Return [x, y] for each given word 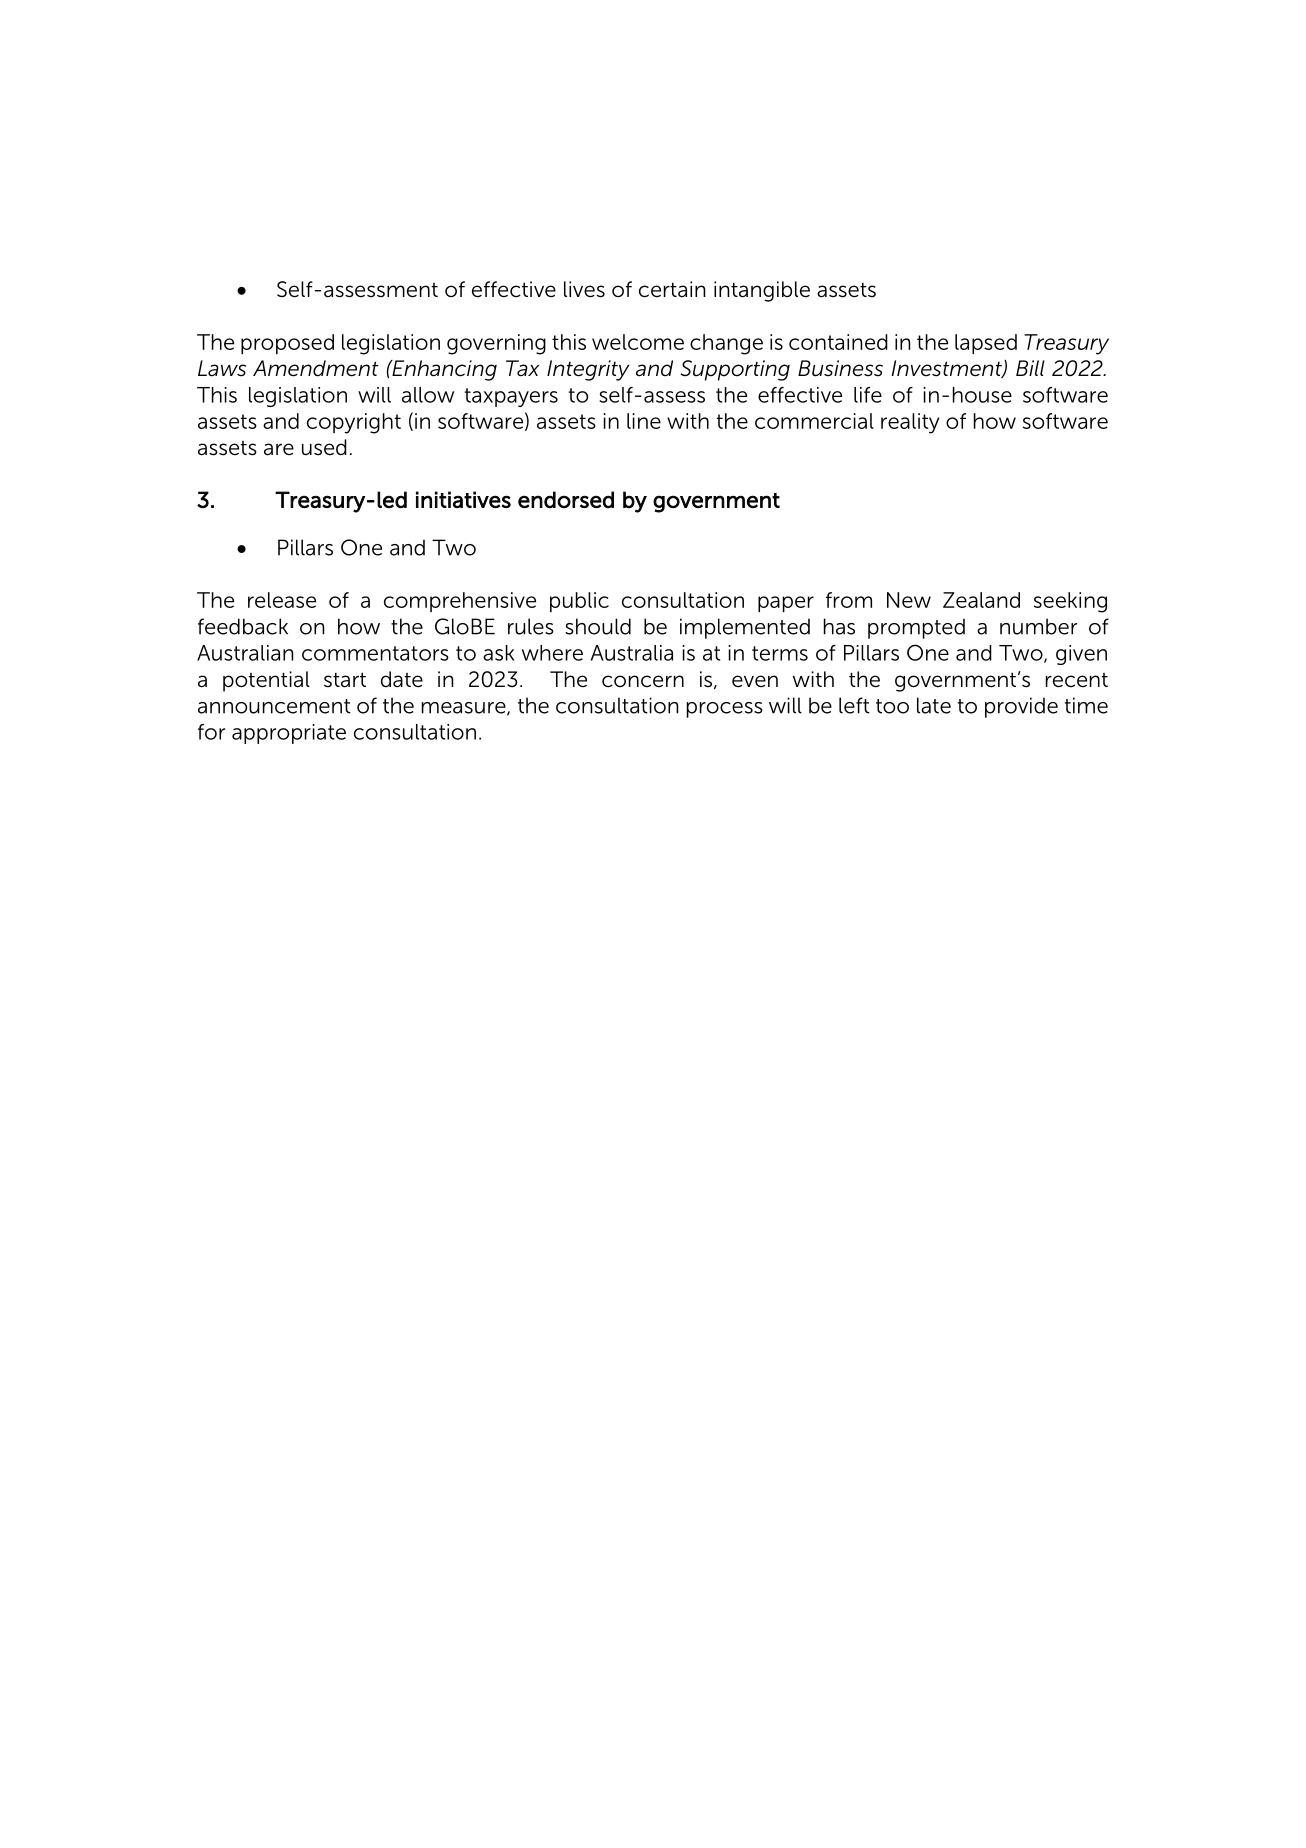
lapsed [986, 344]
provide [1021, 707]
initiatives [463, 499]
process [725, 710]
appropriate [289, 734]
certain [672, 289]
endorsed [566, 499]
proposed [287, 344]
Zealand [981, 600]
